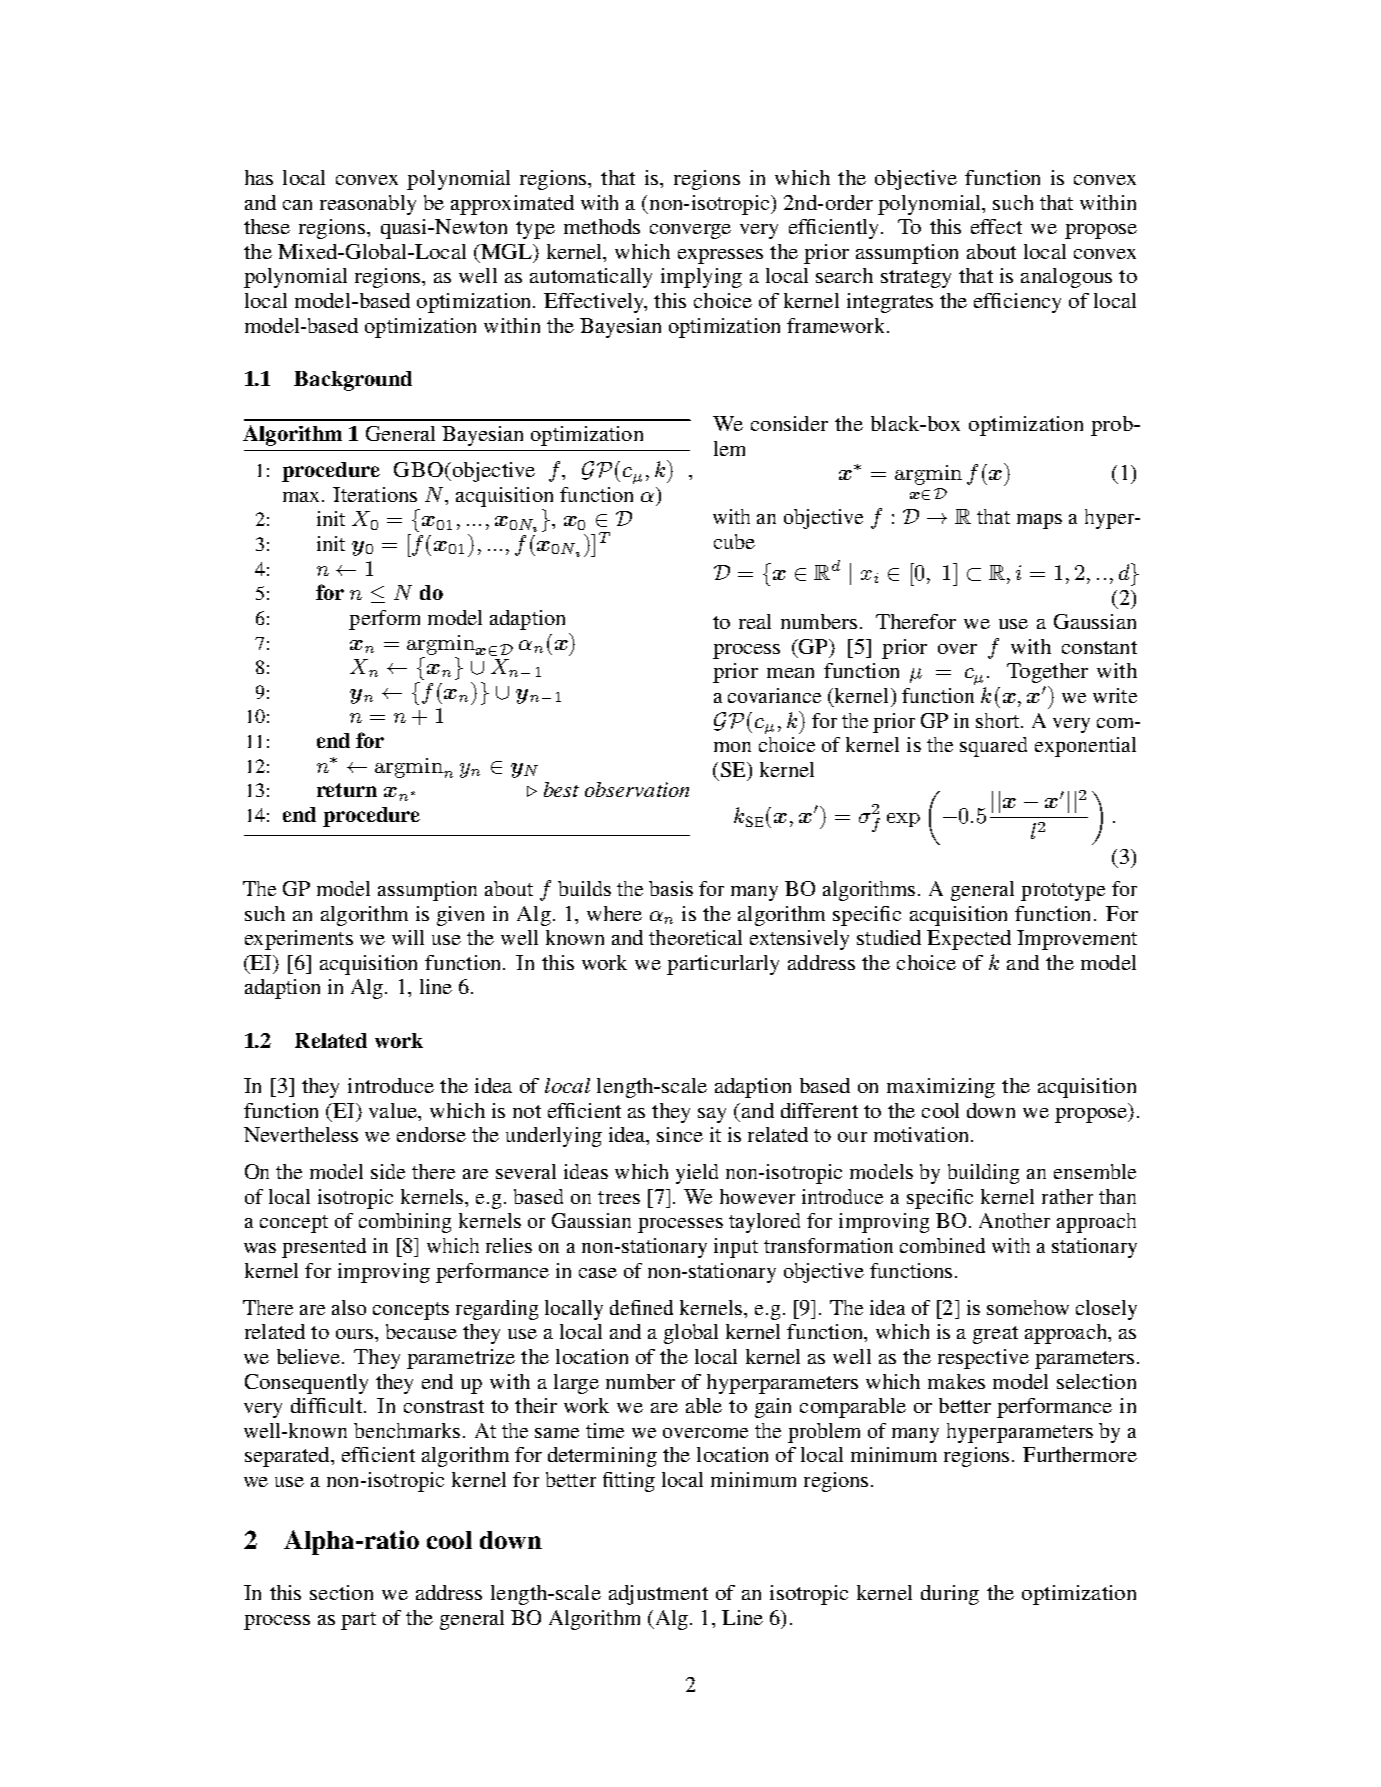 The height and width of the screenshot is (1787, 1381). Describe the element at coordinates (353, 381) in the screenshot. I see `Background` at that location.
